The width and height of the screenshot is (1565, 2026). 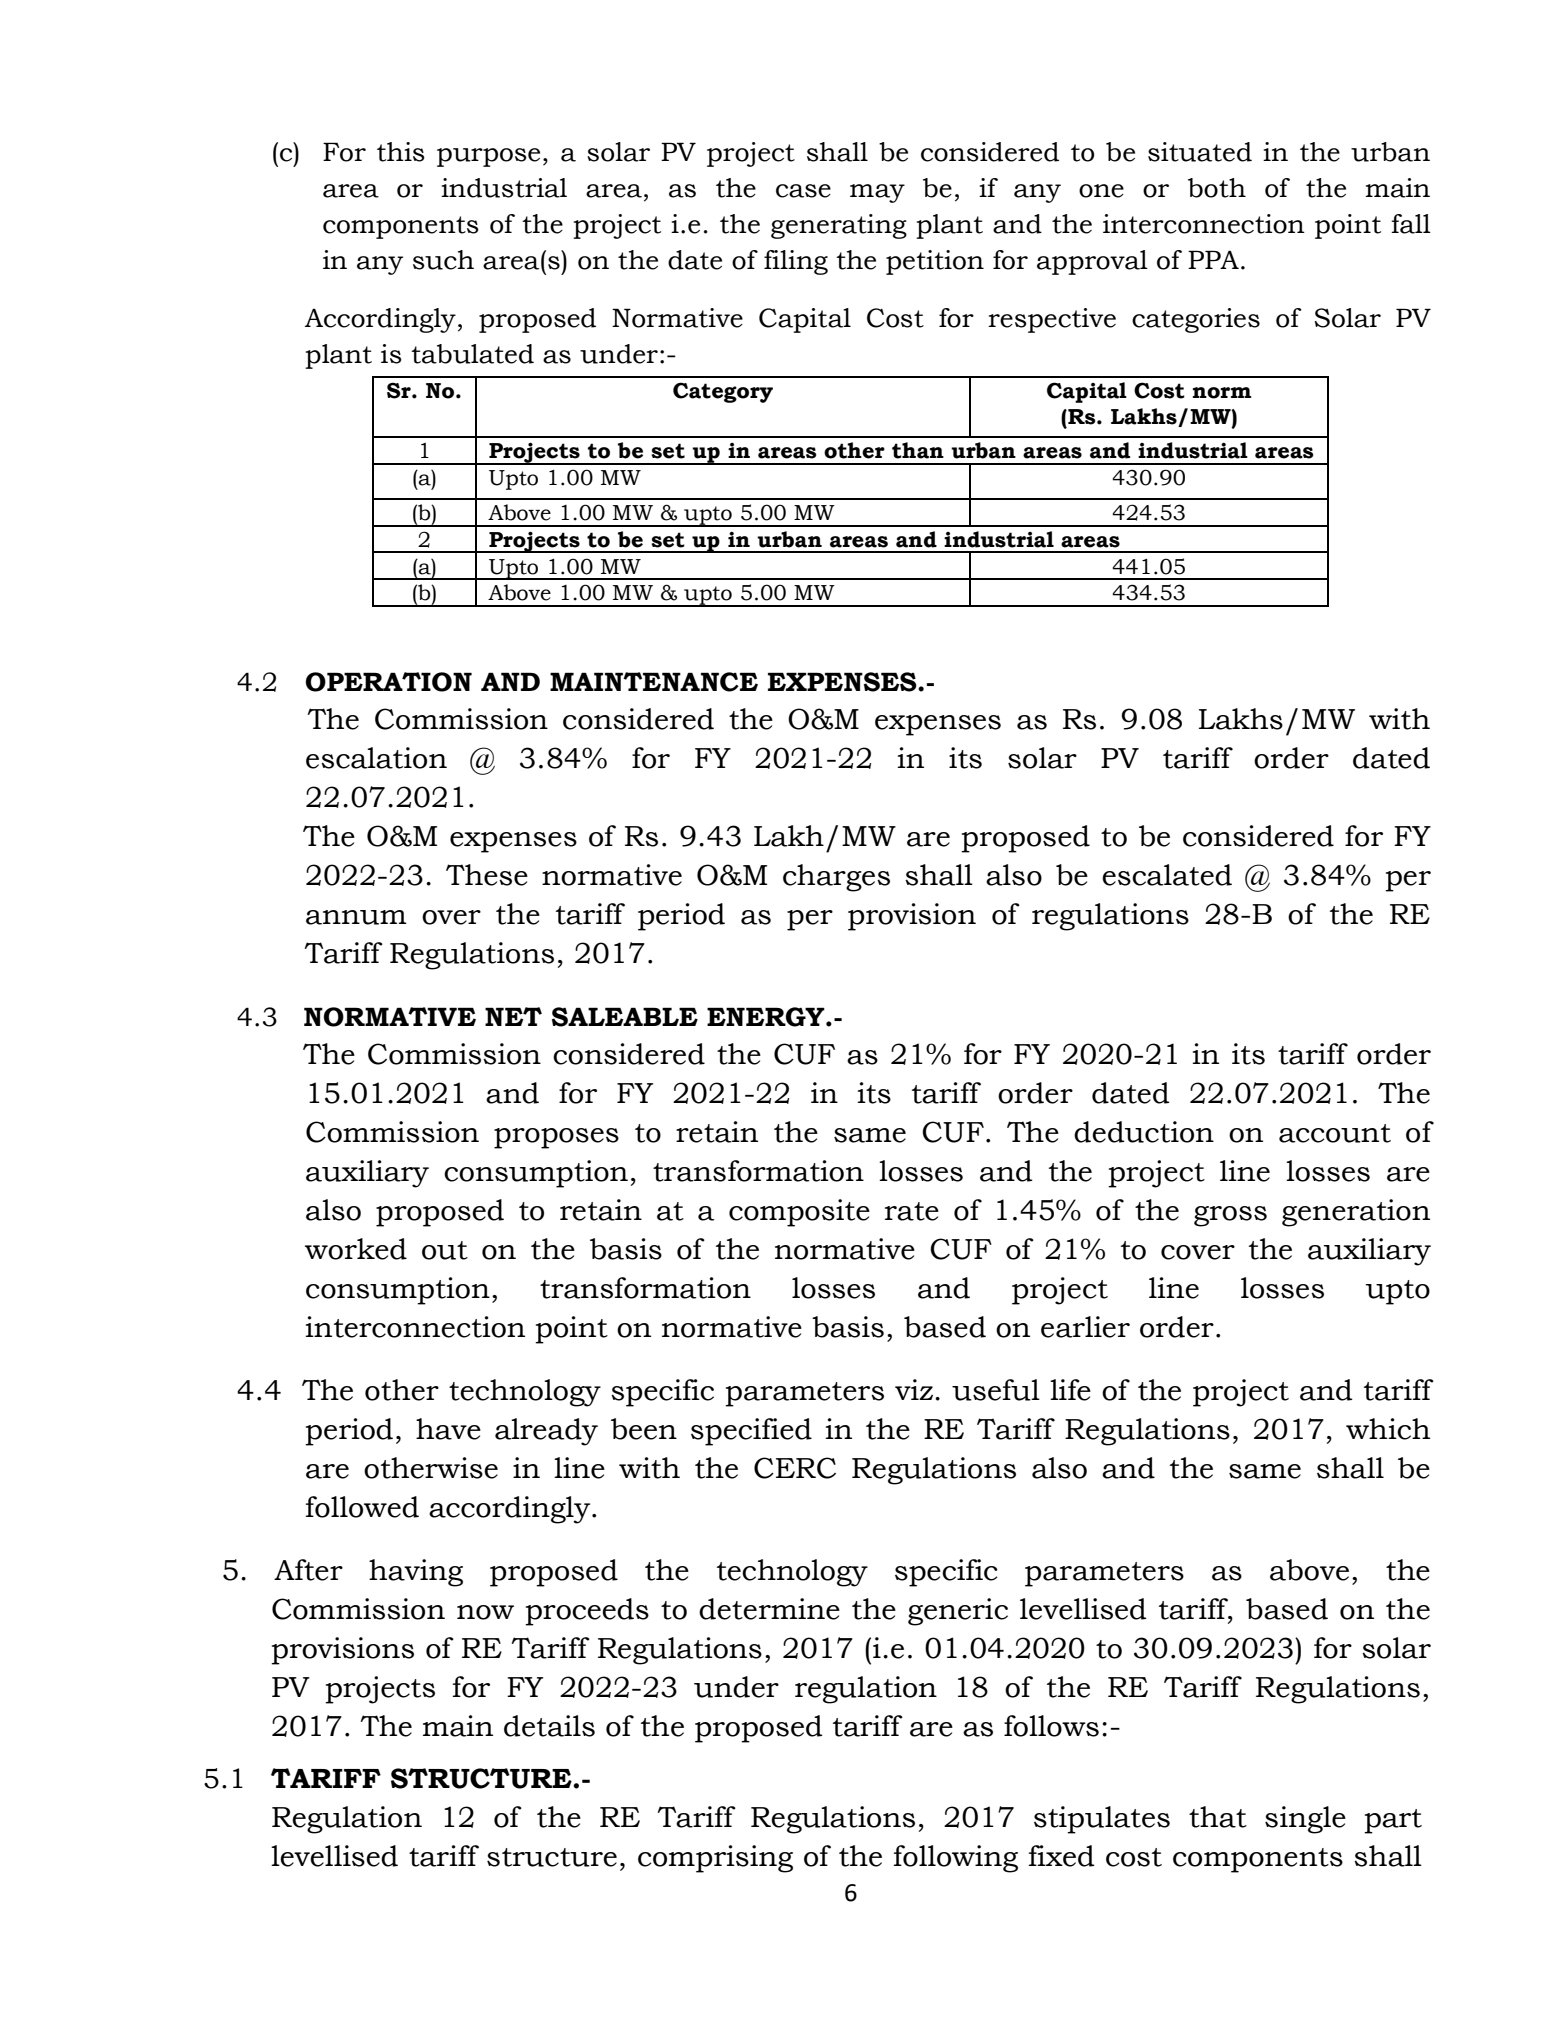 What do you see at coordinates (1388, 1429) in the screenshot?
I see `which` at bounding box center [1388, 1429].
